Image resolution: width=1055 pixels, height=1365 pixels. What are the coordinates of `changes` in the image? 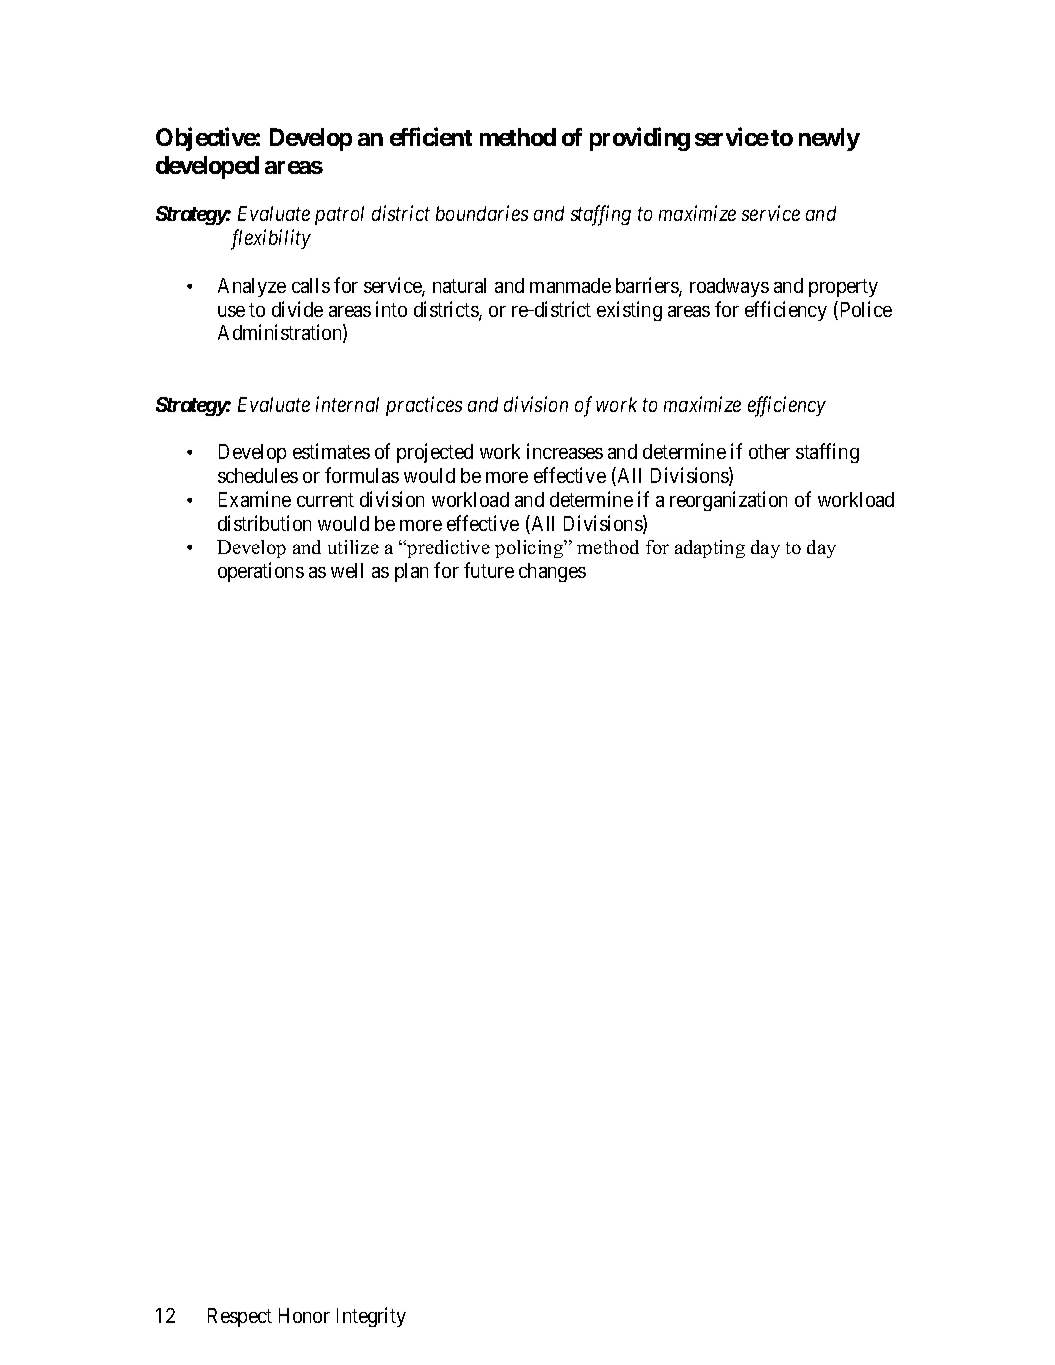 It's located at (552, 572).
